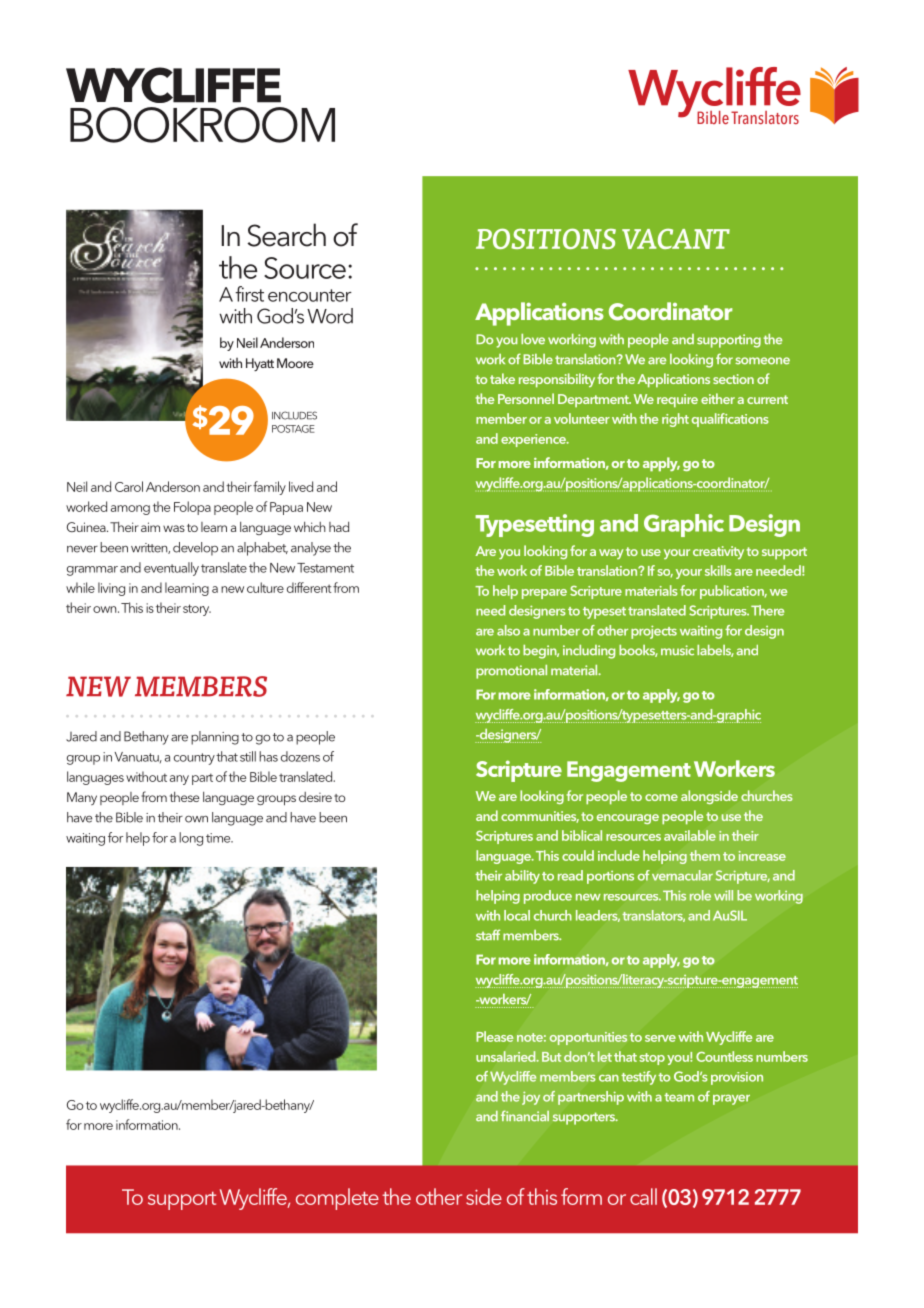  I want to click on planning, so click(215, 738).
